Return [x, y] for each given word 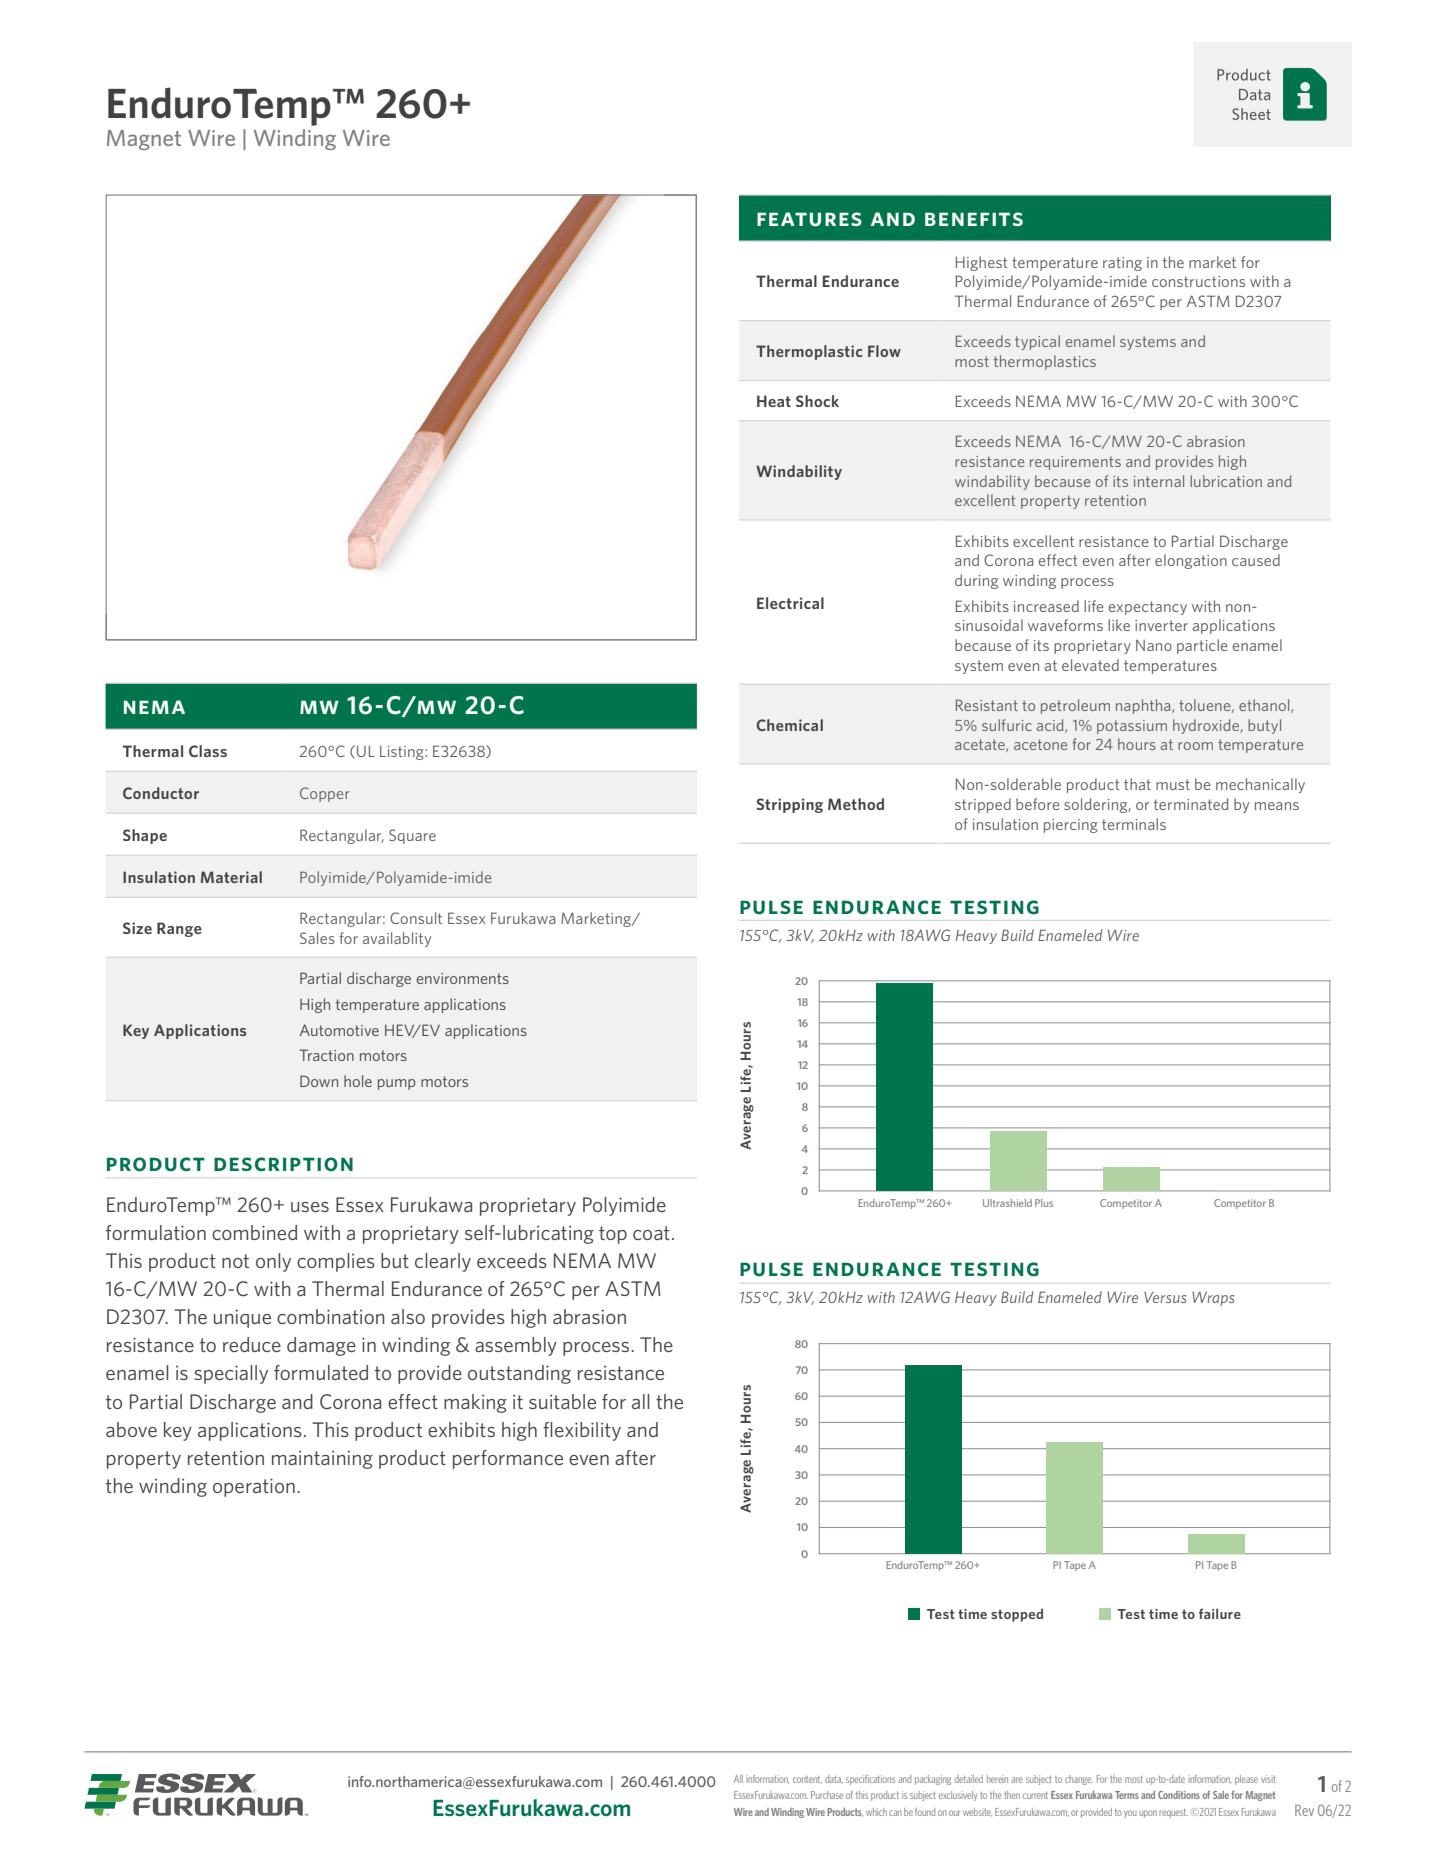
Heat [774, 401]
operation [254, 1487]
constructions [1198, 281]
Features [809, 219]
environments [463, 978]
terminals [1134, 824]
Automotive [339, 1030]
